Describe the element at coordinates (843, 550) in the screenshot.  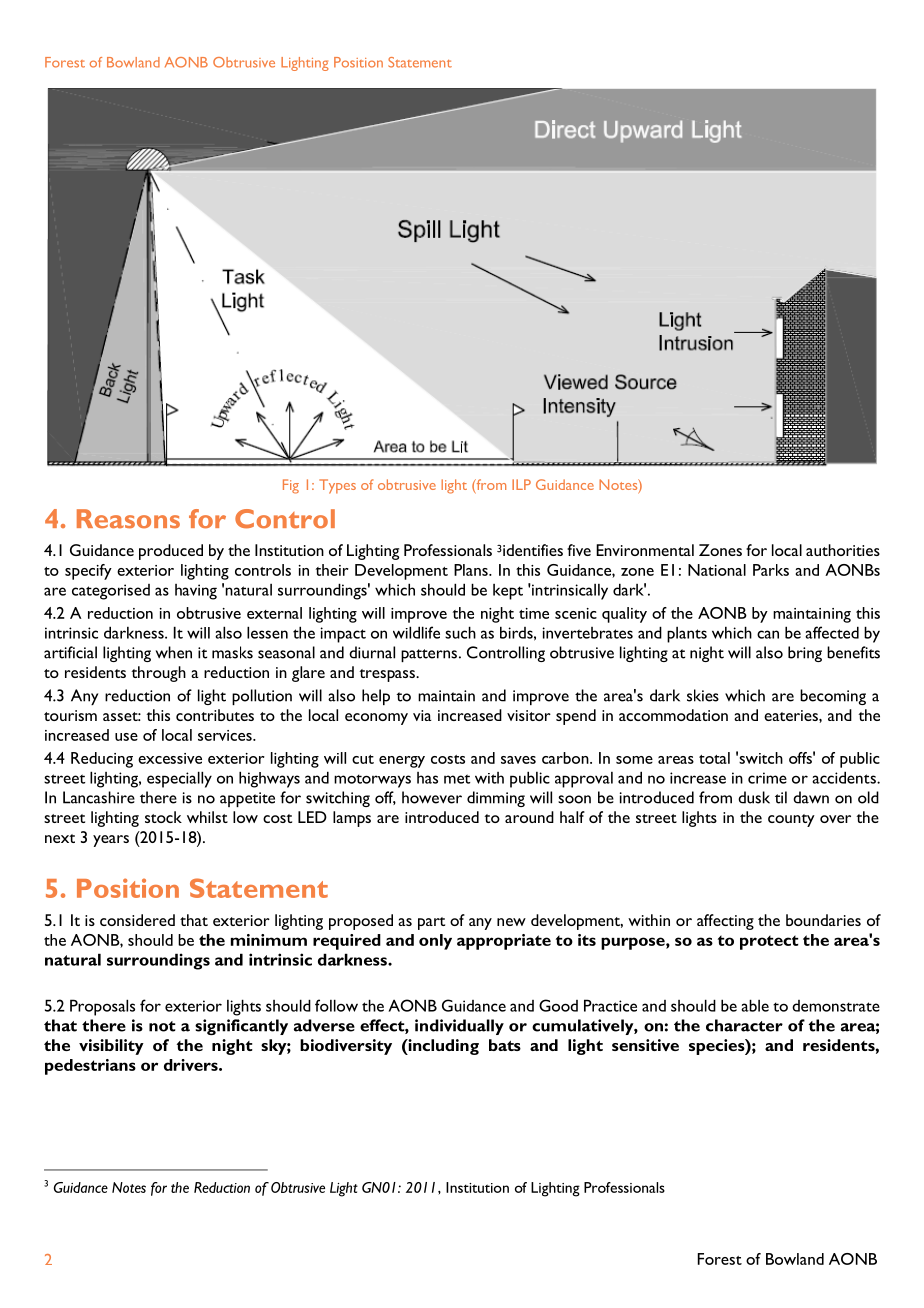
I see `authorities` at that location.
